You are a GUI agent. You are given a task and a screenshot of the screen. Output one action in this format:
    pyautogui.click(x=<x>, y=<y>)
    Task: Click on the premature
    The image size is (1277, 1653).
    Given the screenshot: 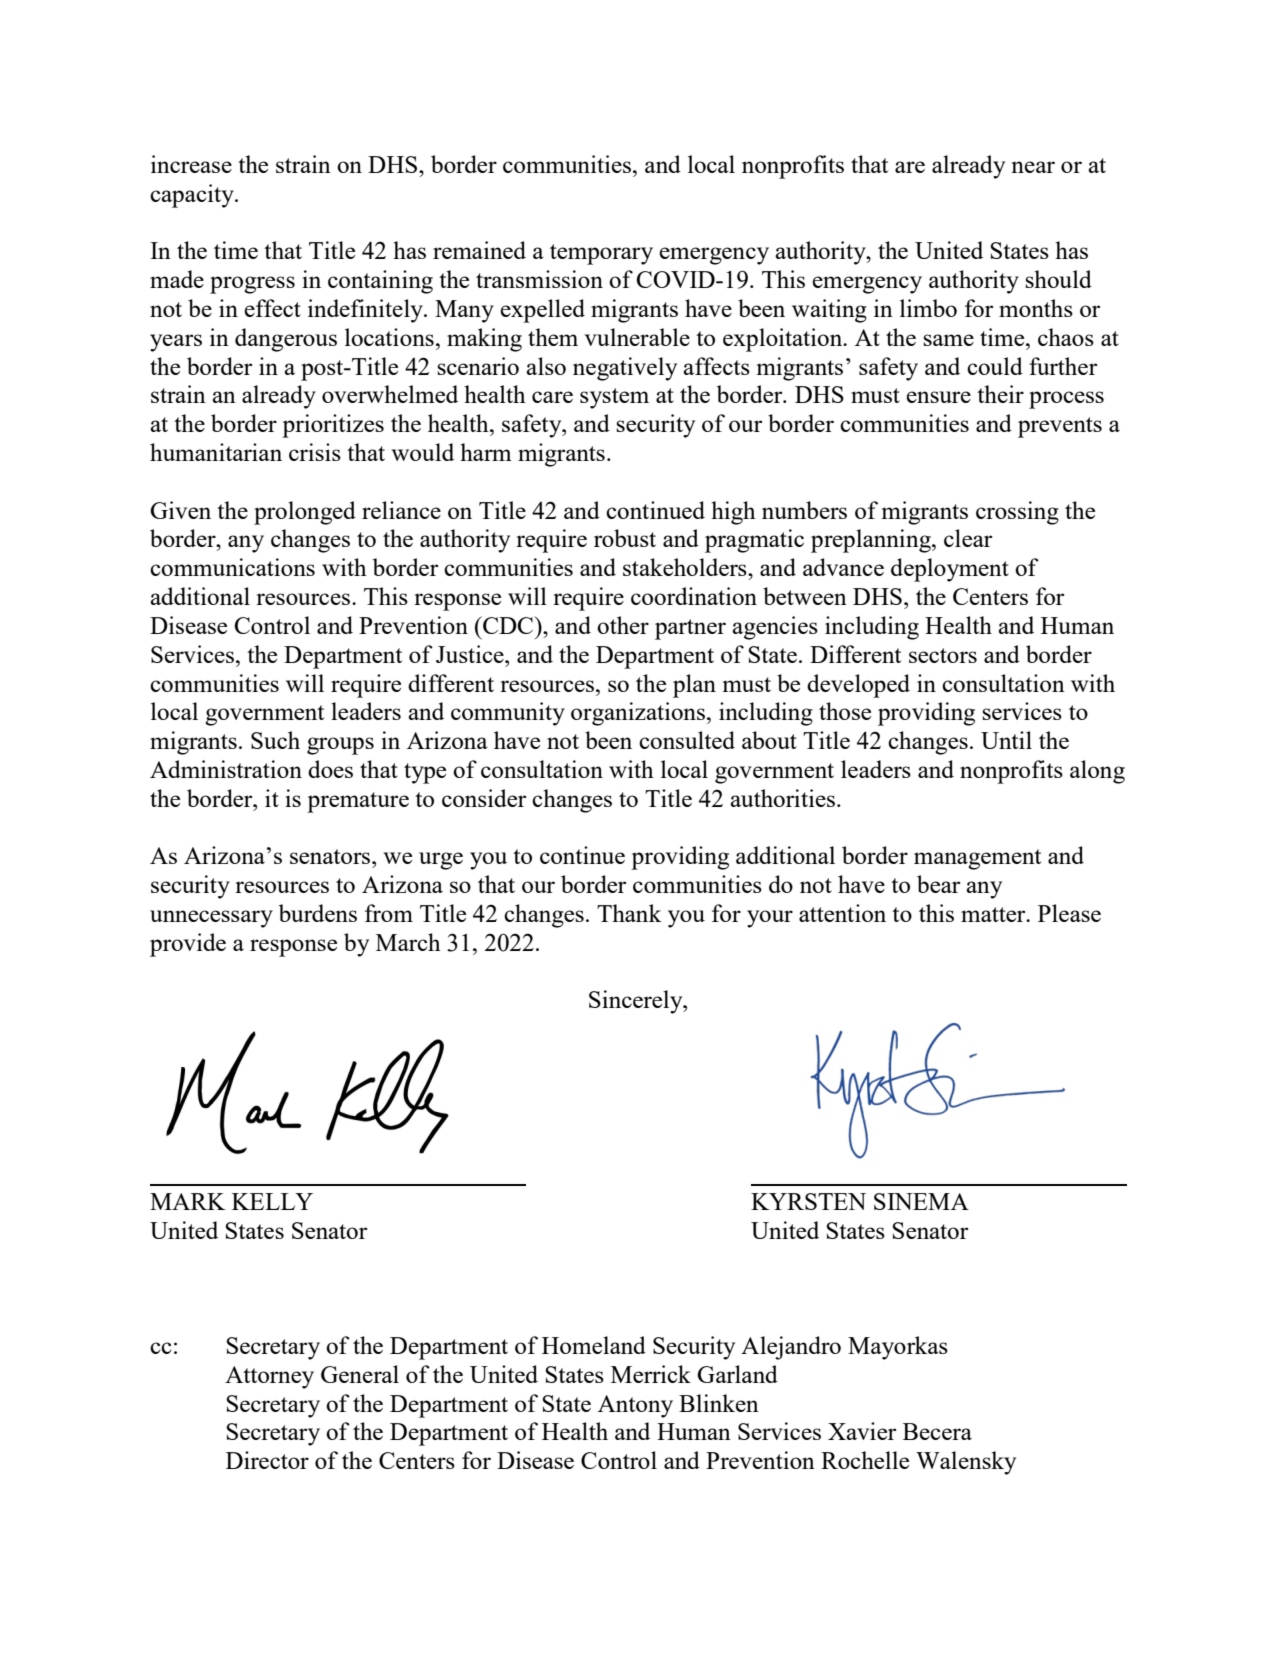 What is the action you would take?
    pyautogui.click(x=358, y=802)
